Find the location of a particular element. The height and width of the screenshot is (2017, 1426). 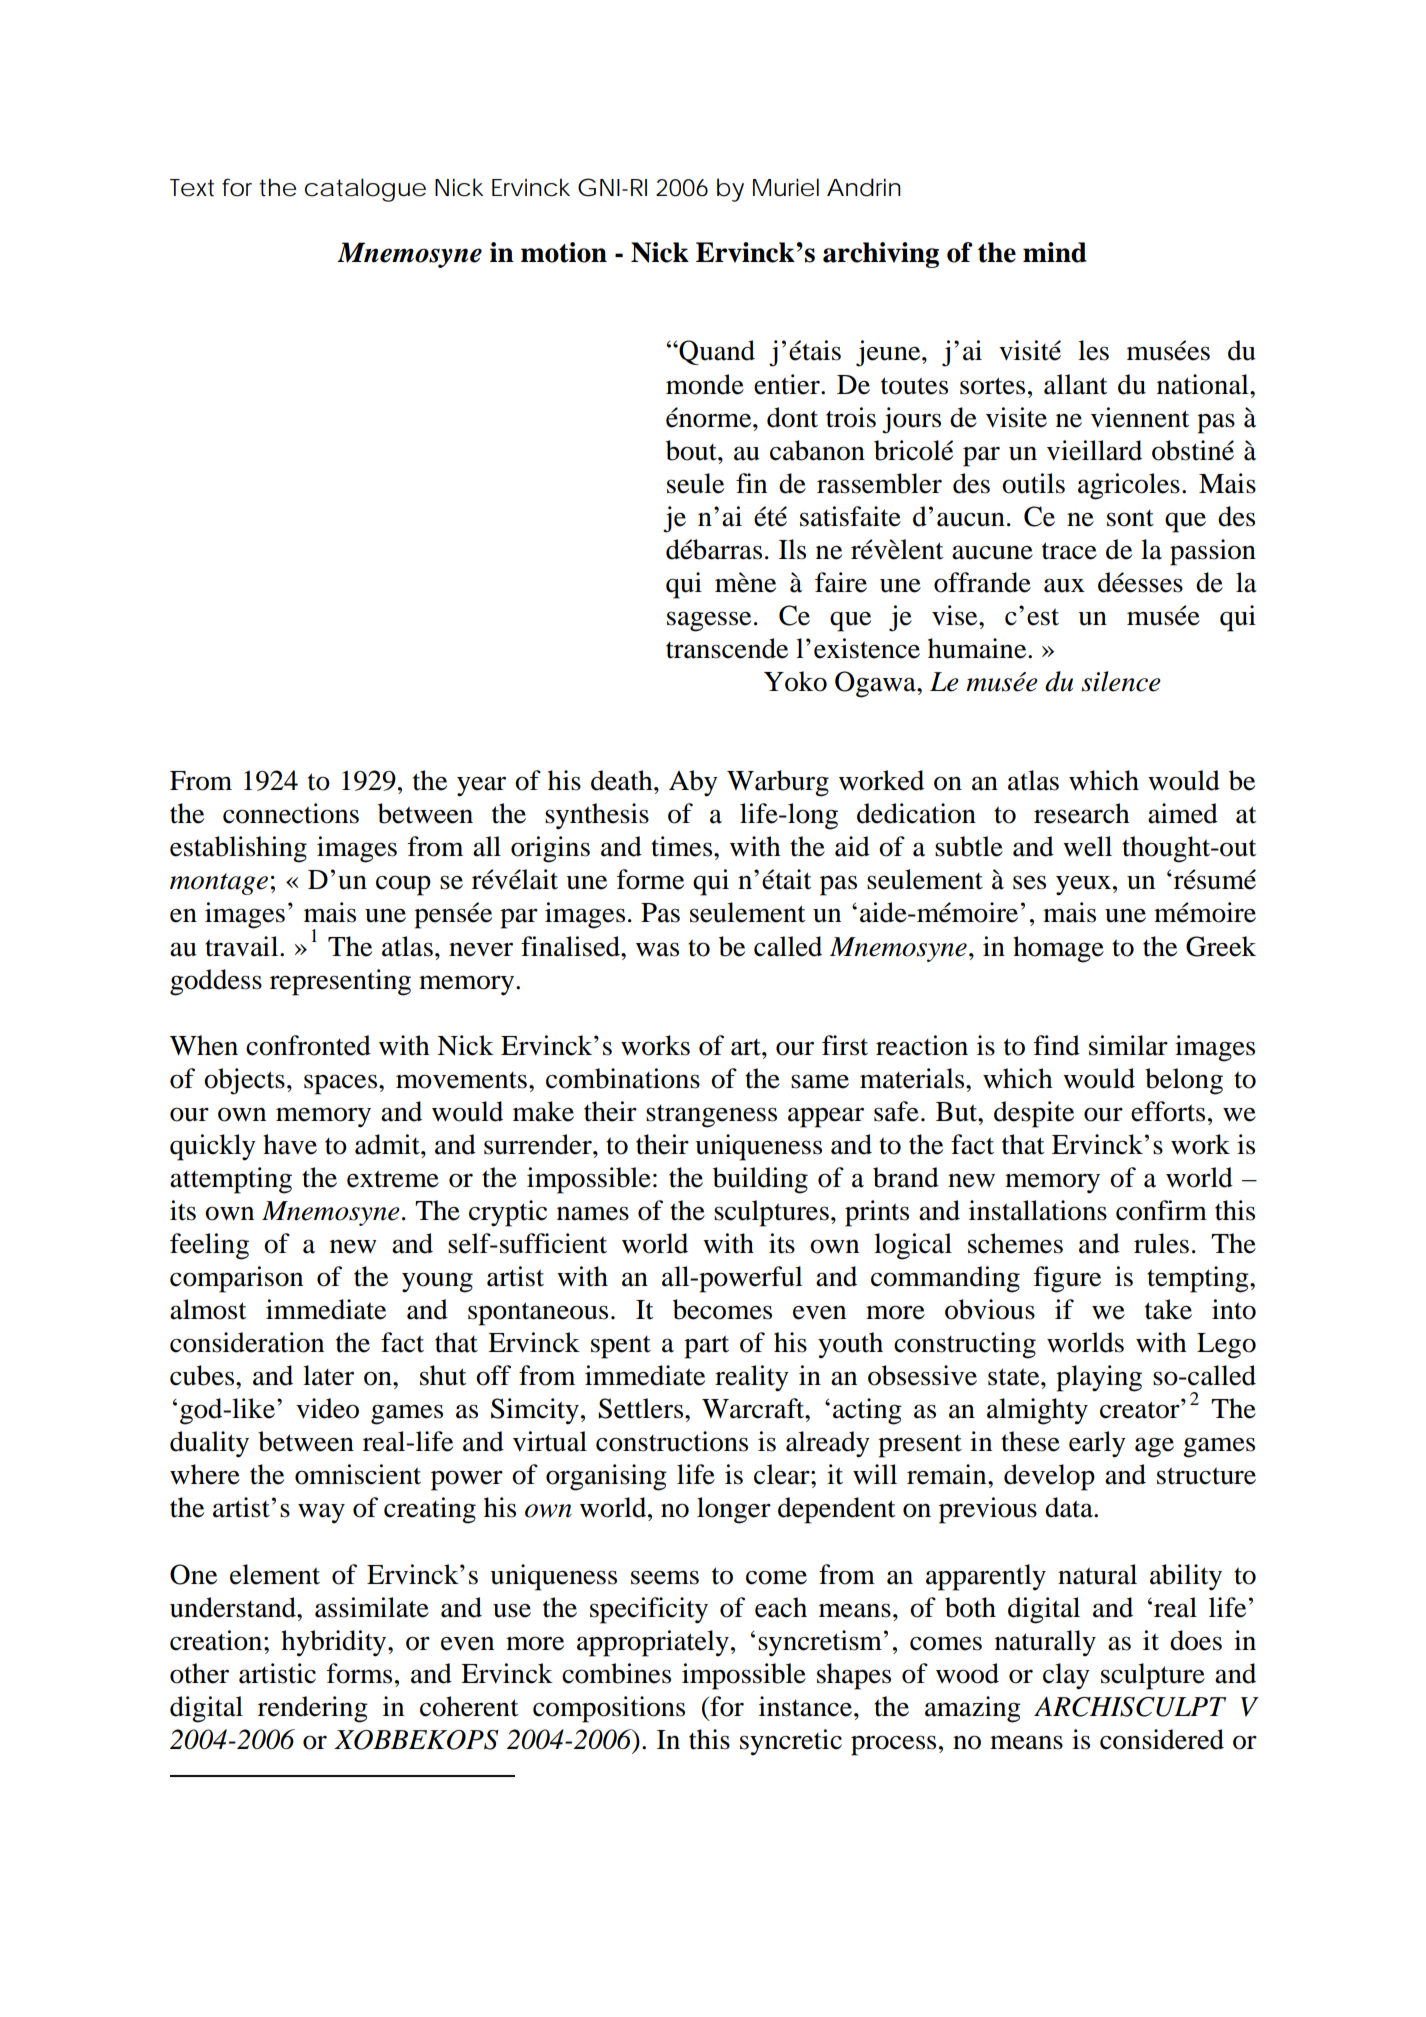

Muriel is located at coordinates (786, 187).
